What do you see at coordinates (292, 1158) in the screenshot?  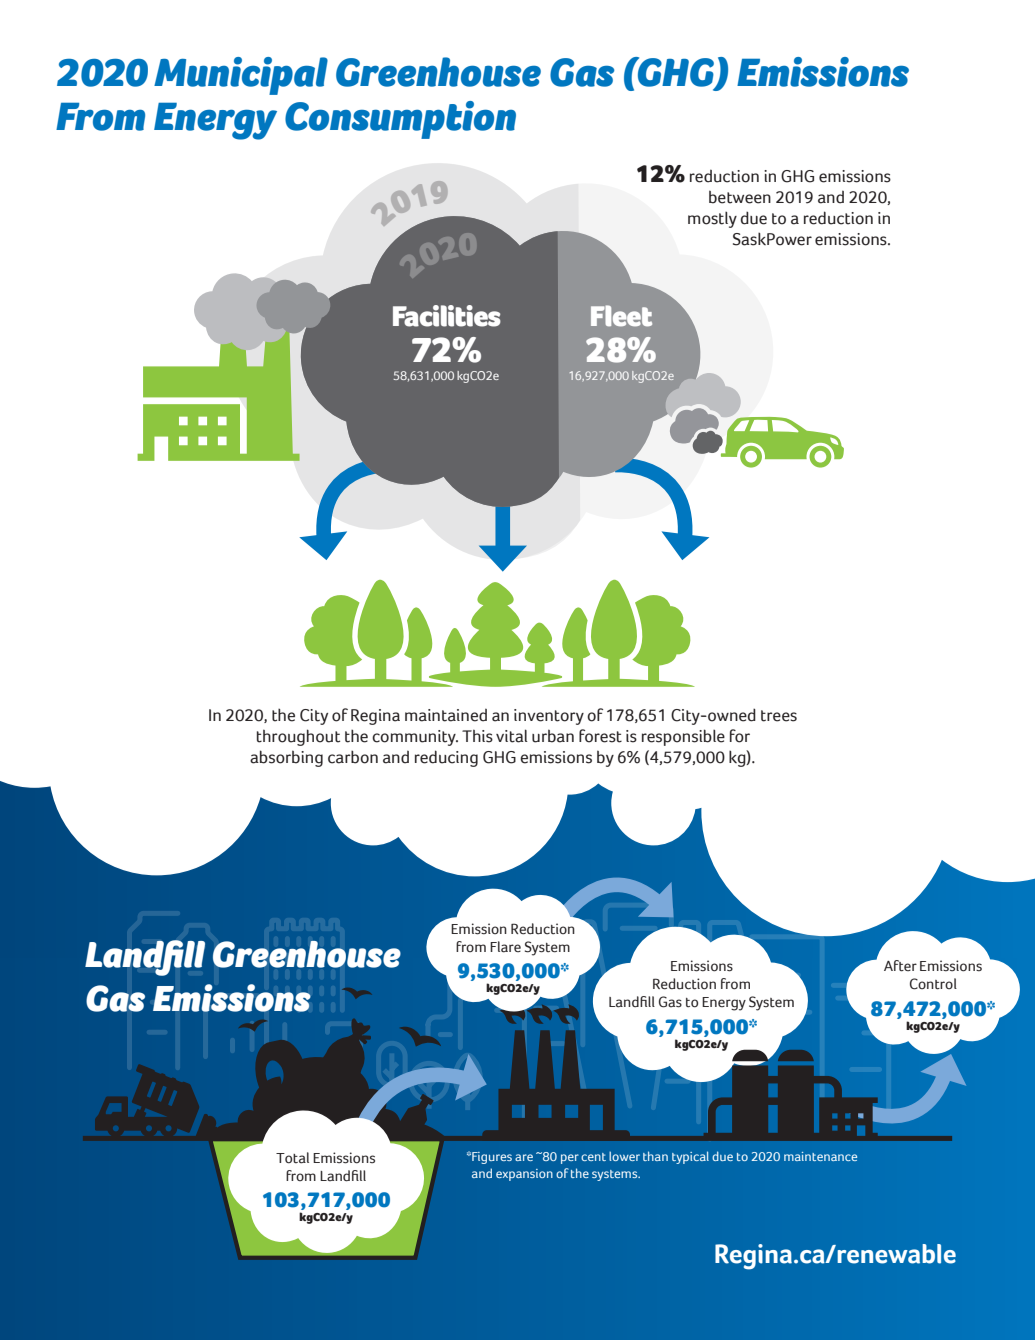 I see `Total` at bounding box center [292, 1158].
